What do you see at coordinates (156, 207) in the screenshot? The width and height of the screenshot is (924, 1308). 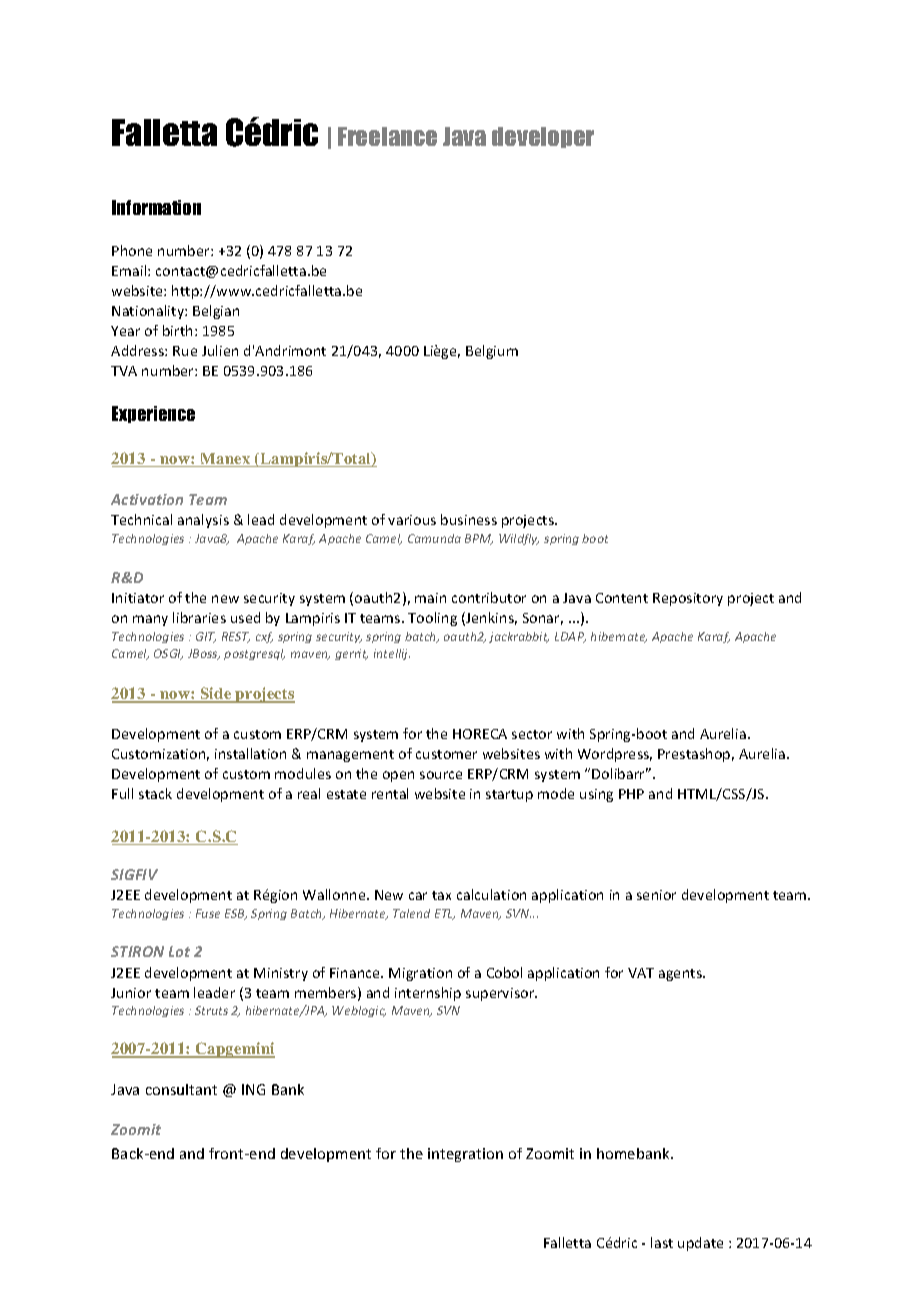 I see `Information` at bounding box center [156, 207].
